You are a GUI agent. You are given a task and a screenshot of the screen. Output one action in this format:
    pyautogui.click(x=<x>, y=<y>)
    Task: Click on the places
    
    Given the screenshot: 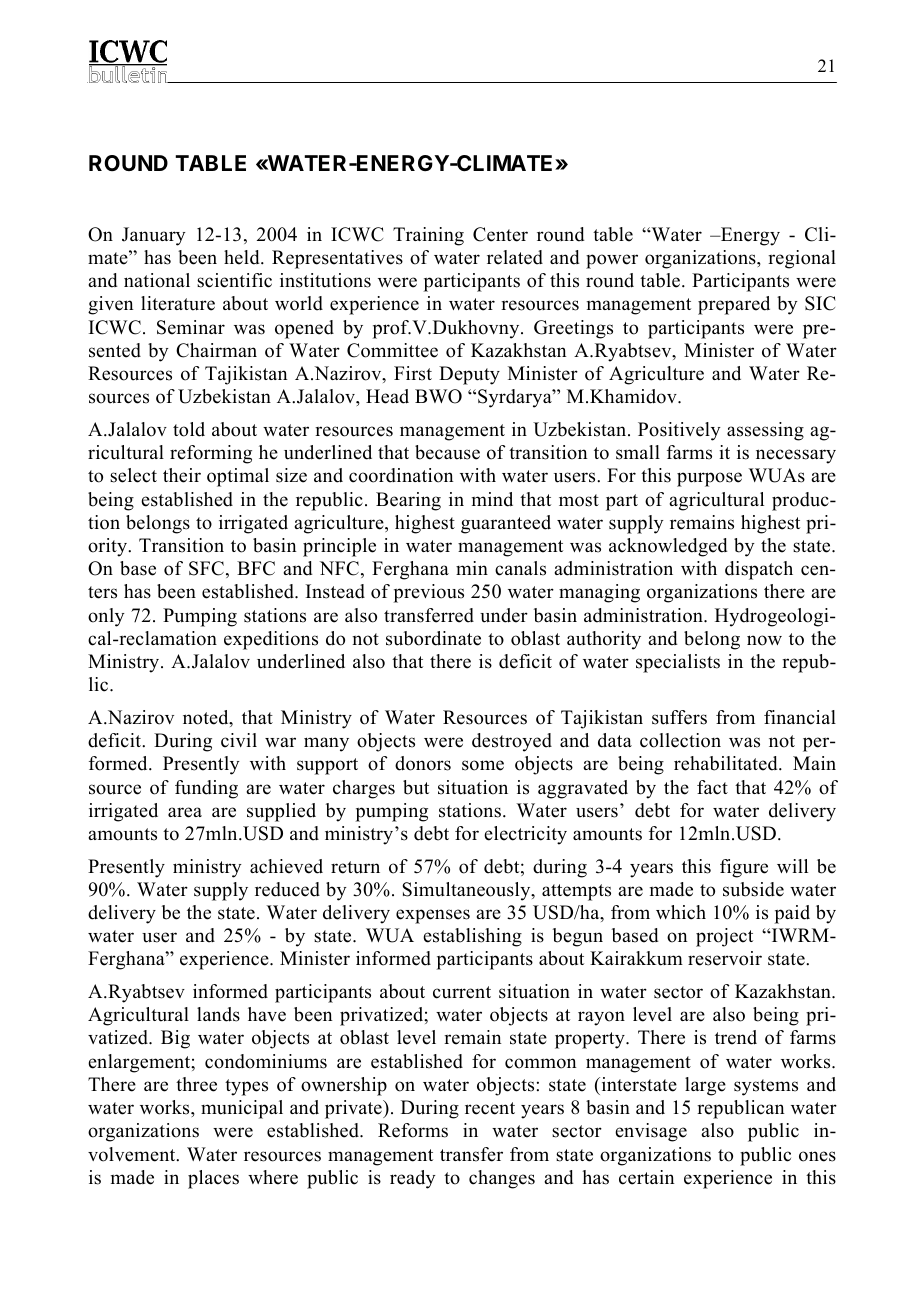 What is the action you would take?
    pyautogui.click(x=213, y=1179)
